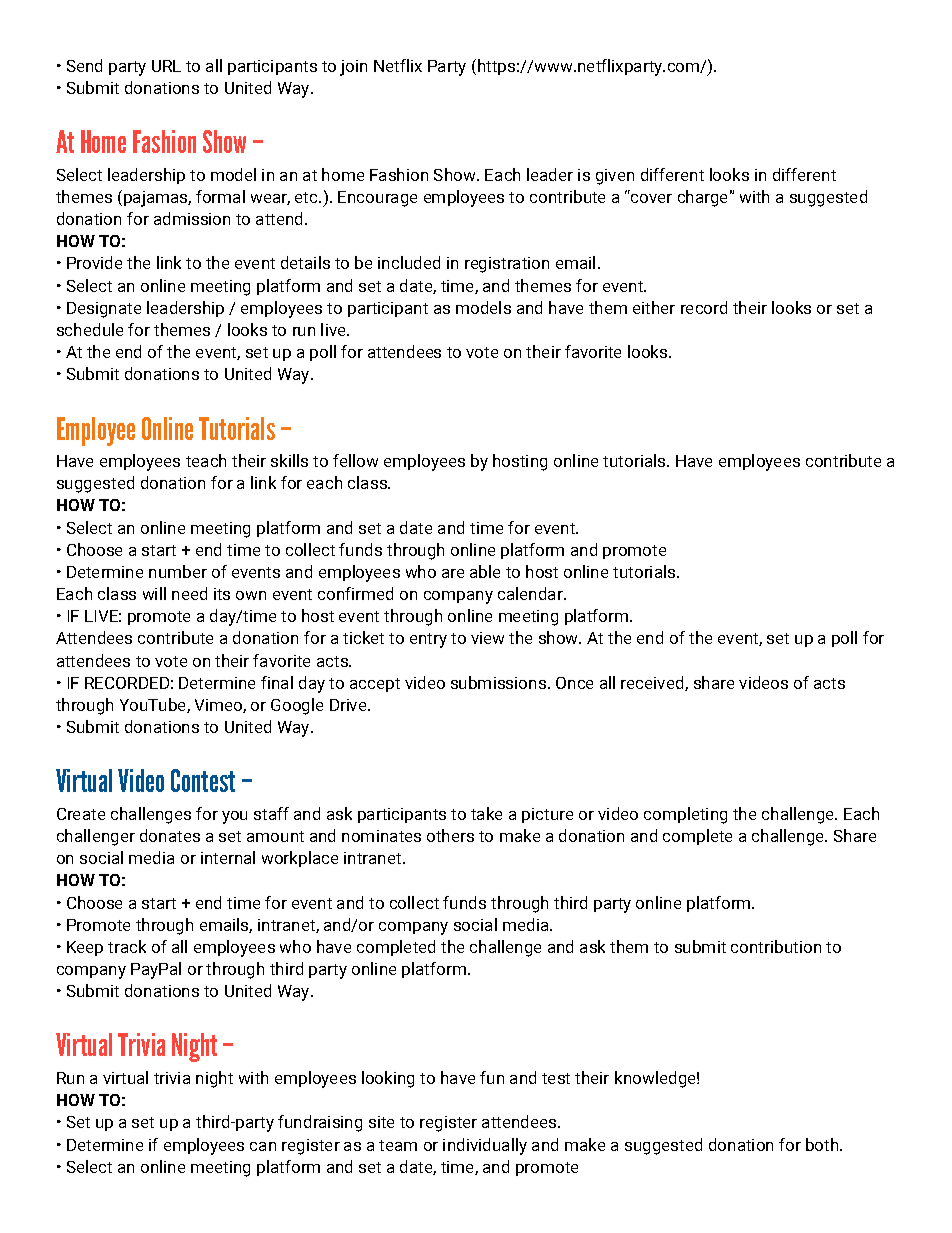 This image has height=1233, width=952. Describe the element at coordinates (651, 198) in the image. I see `cover` at that location.
